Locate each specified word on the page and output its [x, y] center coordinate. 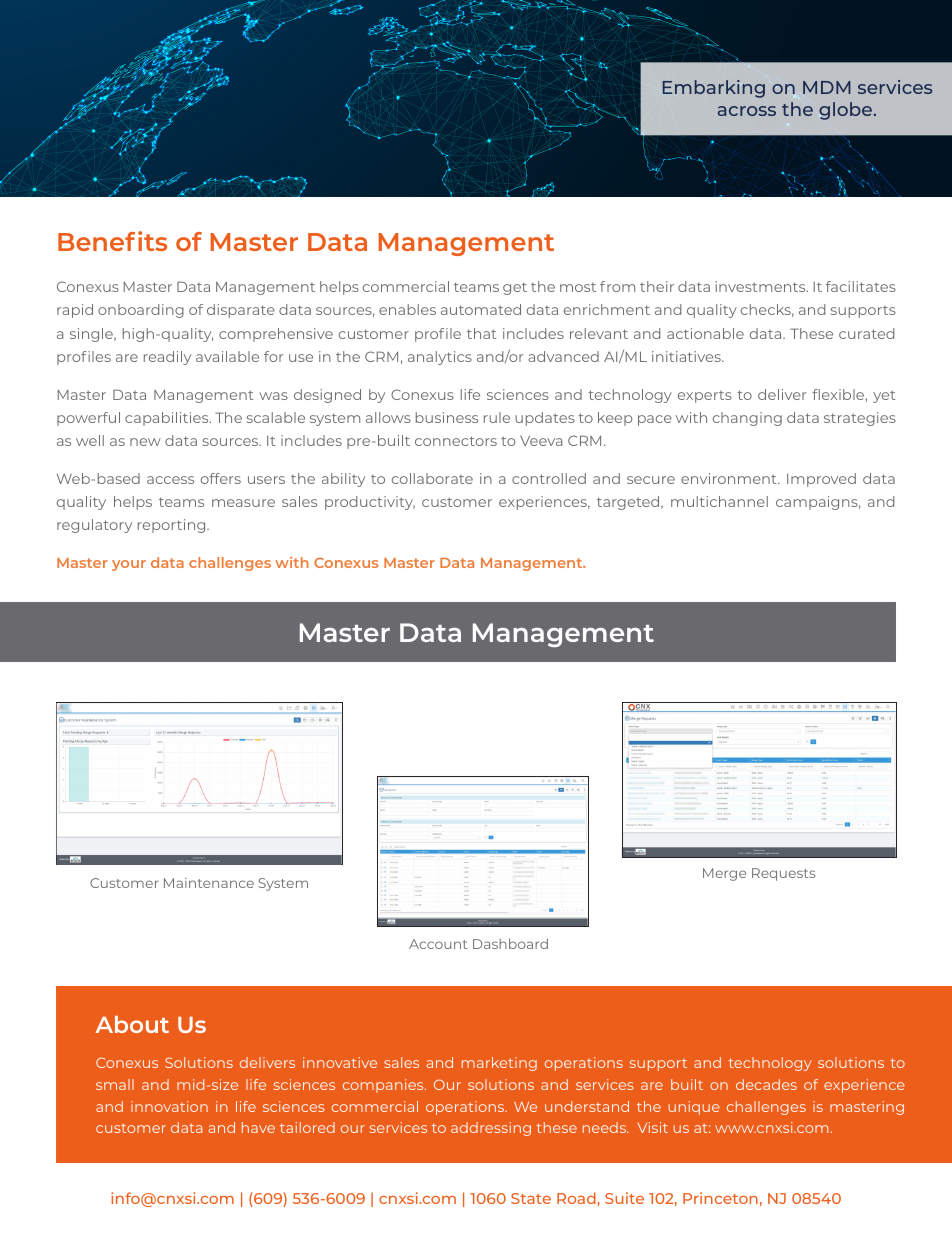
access [170, 480]
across [747, 111]
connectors [456, 441]
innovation [169, 1106]
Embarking [714, 89]
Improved [821, 480]
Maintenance [209, 883]
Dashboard [510, 943]
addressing [491, 1129]
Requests [783, 874]
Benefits [112, 241]
